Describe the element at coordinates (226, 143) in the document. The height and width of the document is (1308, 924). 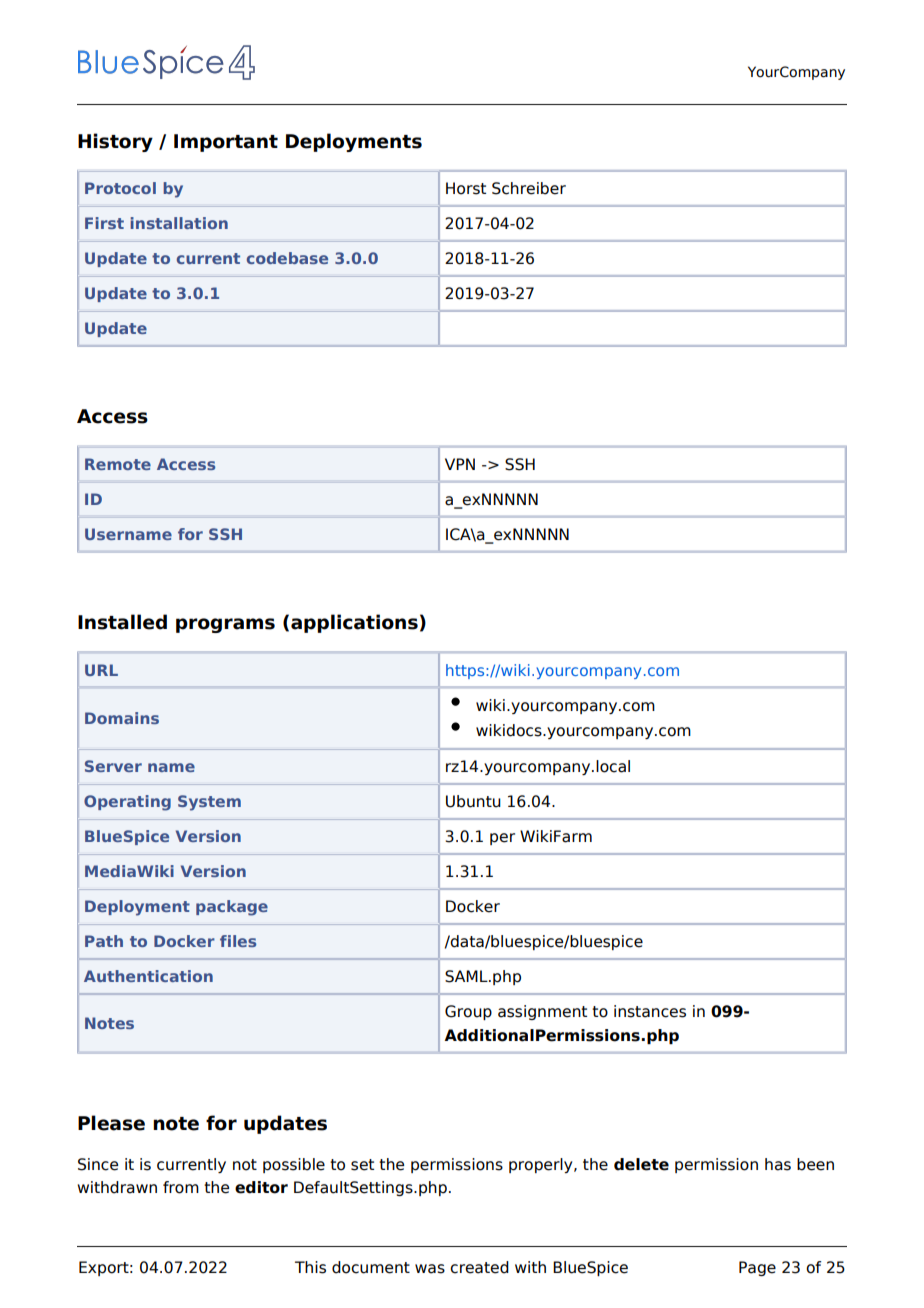
I see `Important` at that location.
